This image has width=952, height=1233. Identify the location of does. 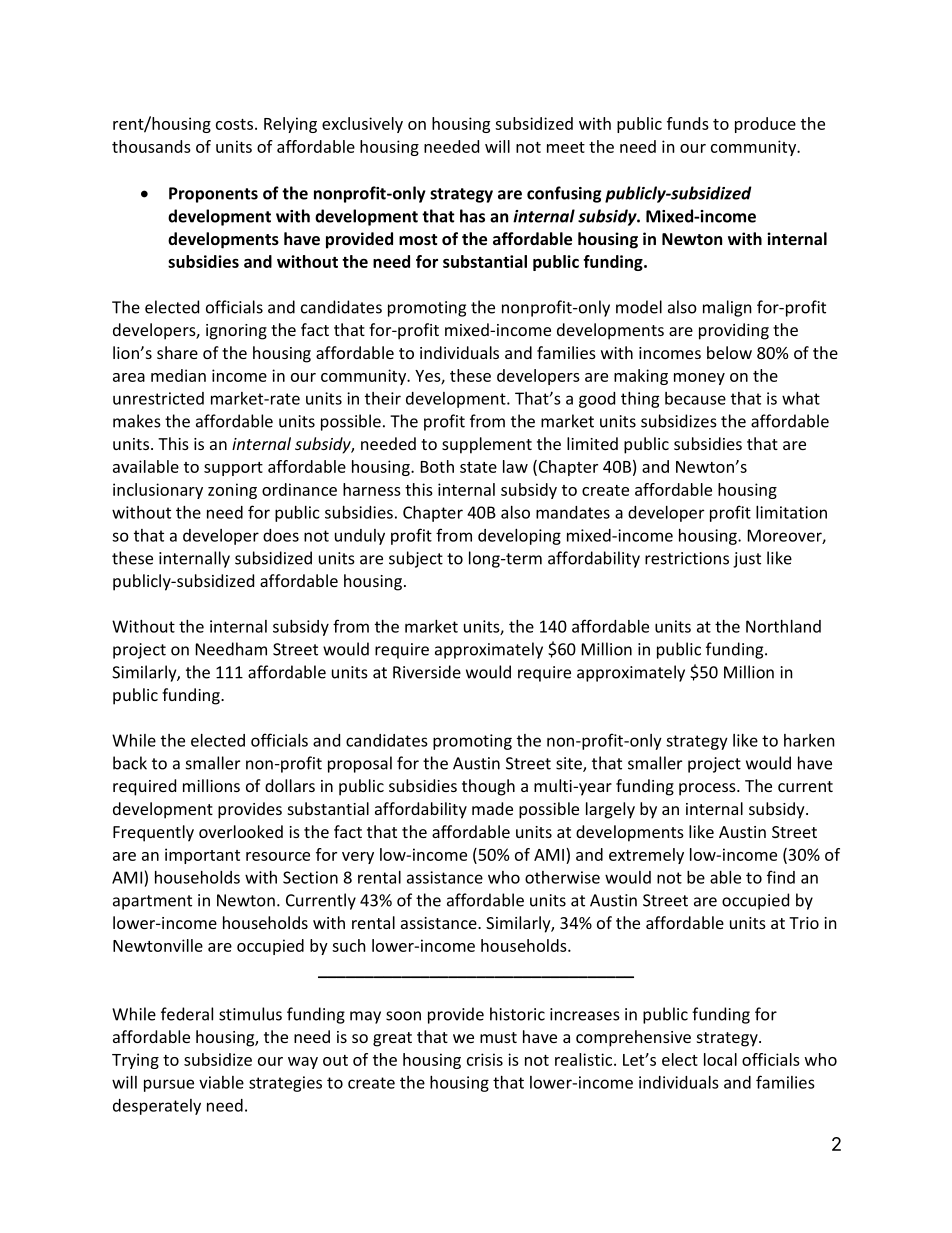
(281, 535).
